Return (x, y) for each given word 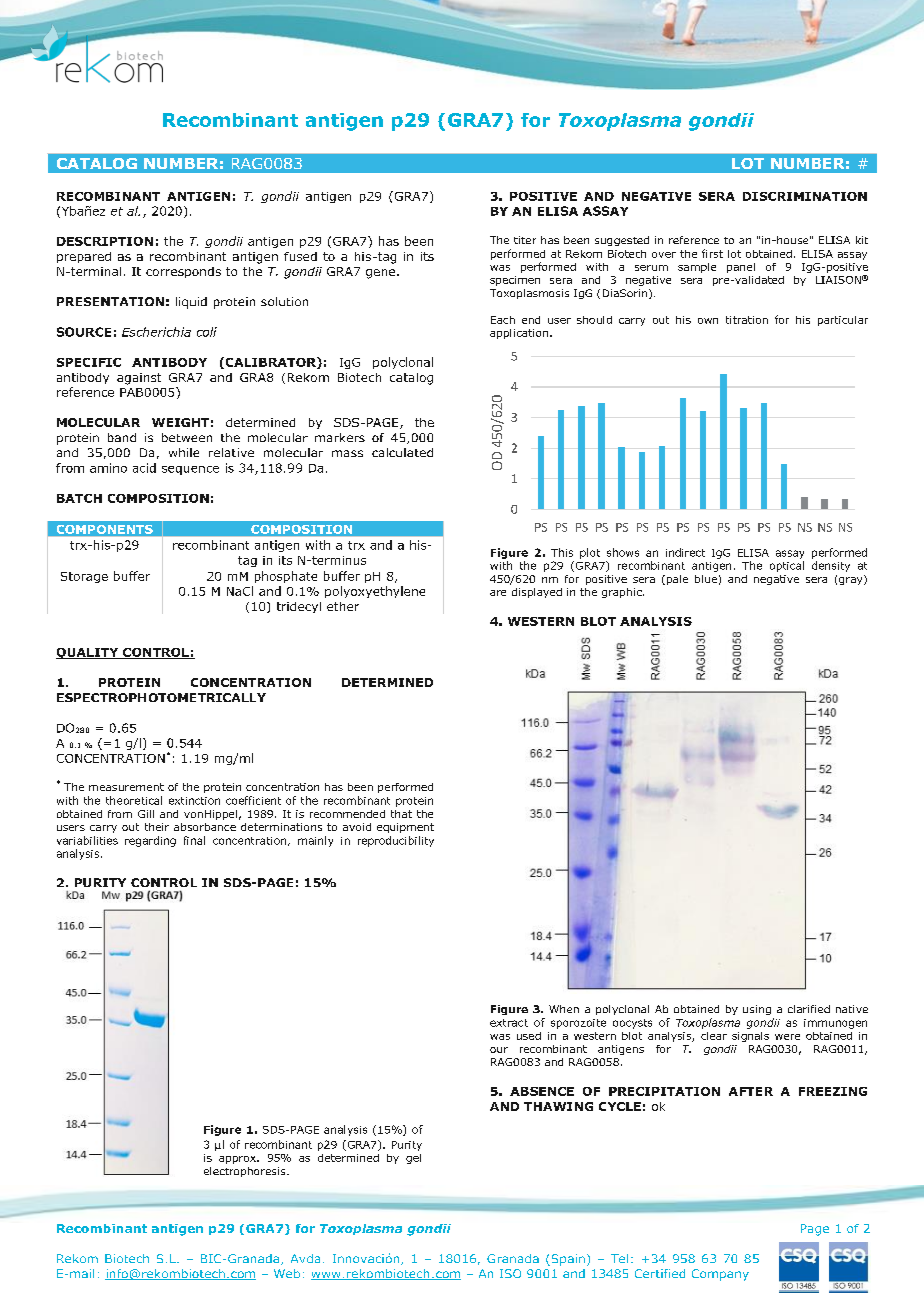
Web (287, 1273)
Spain (567, 1260)
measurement (126, 787)
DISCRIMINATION (805, 196)
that (401, 814)
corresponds (183, 272)
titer (525, 240)
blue (706, 579)
